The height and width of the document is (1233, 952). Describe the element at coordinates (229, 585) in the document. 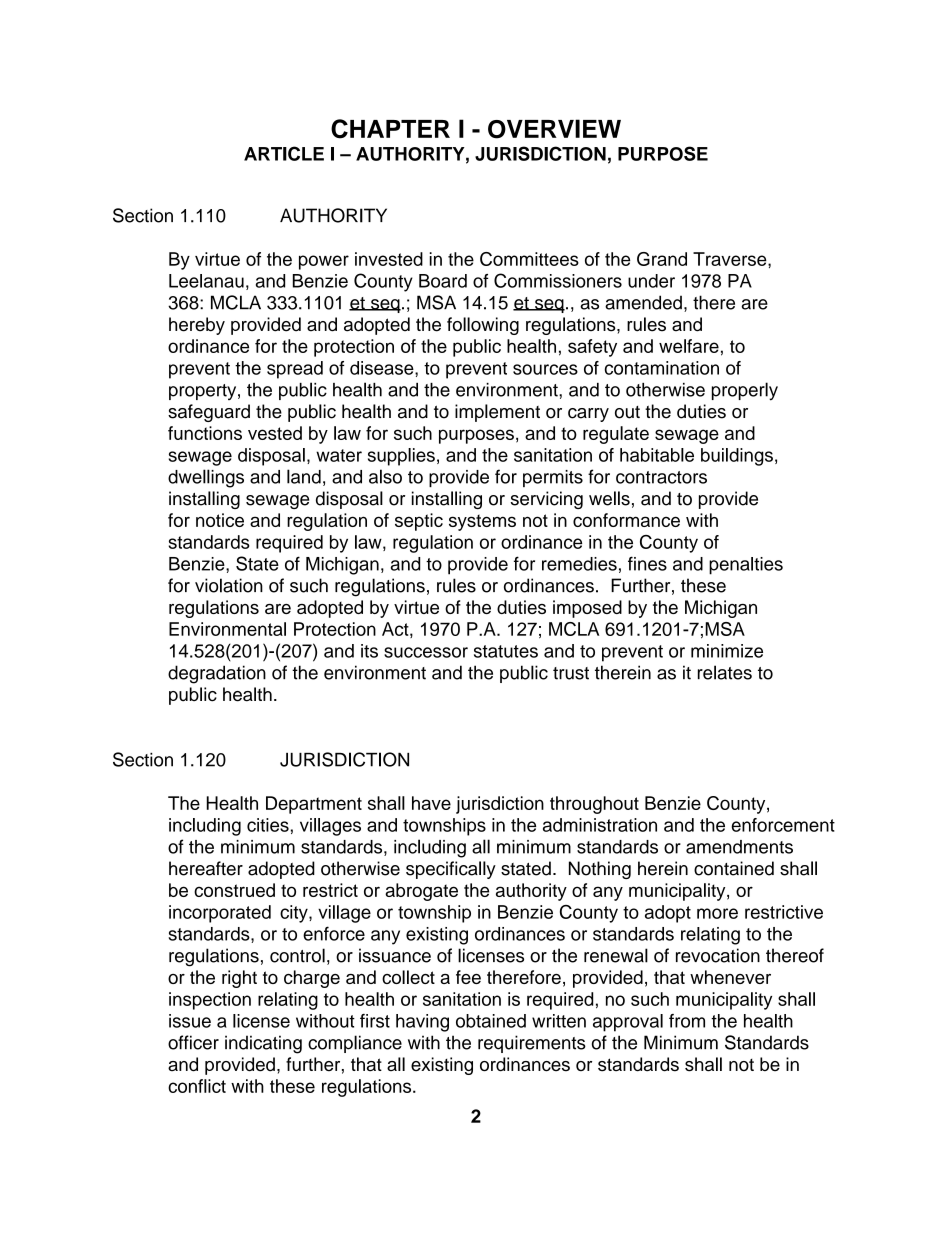

I see `violation` at that location.
